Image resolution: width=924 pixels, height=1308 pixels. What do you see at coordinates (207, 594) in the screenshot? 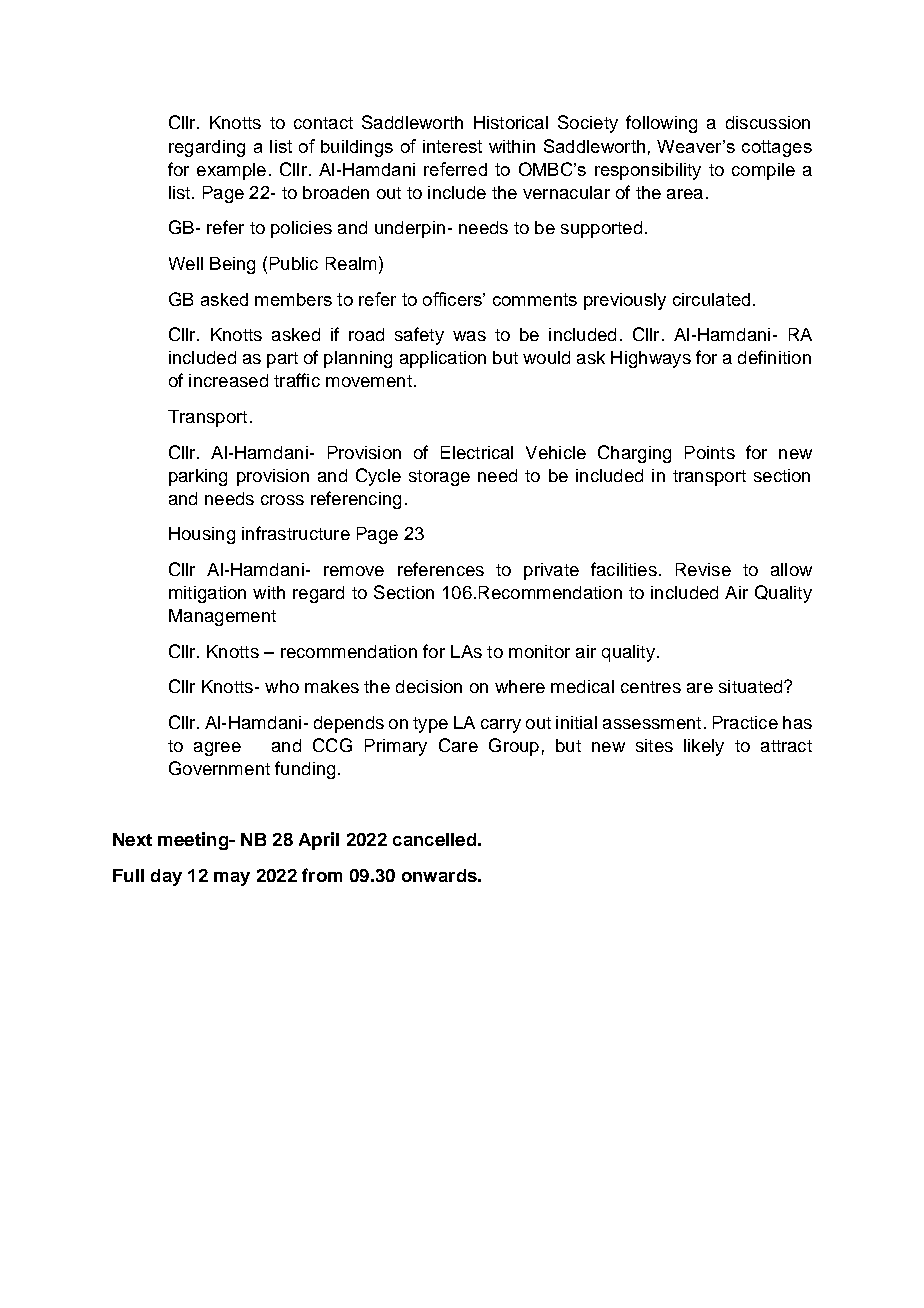
I see `mitigation` at bounding box center [207, 594].
